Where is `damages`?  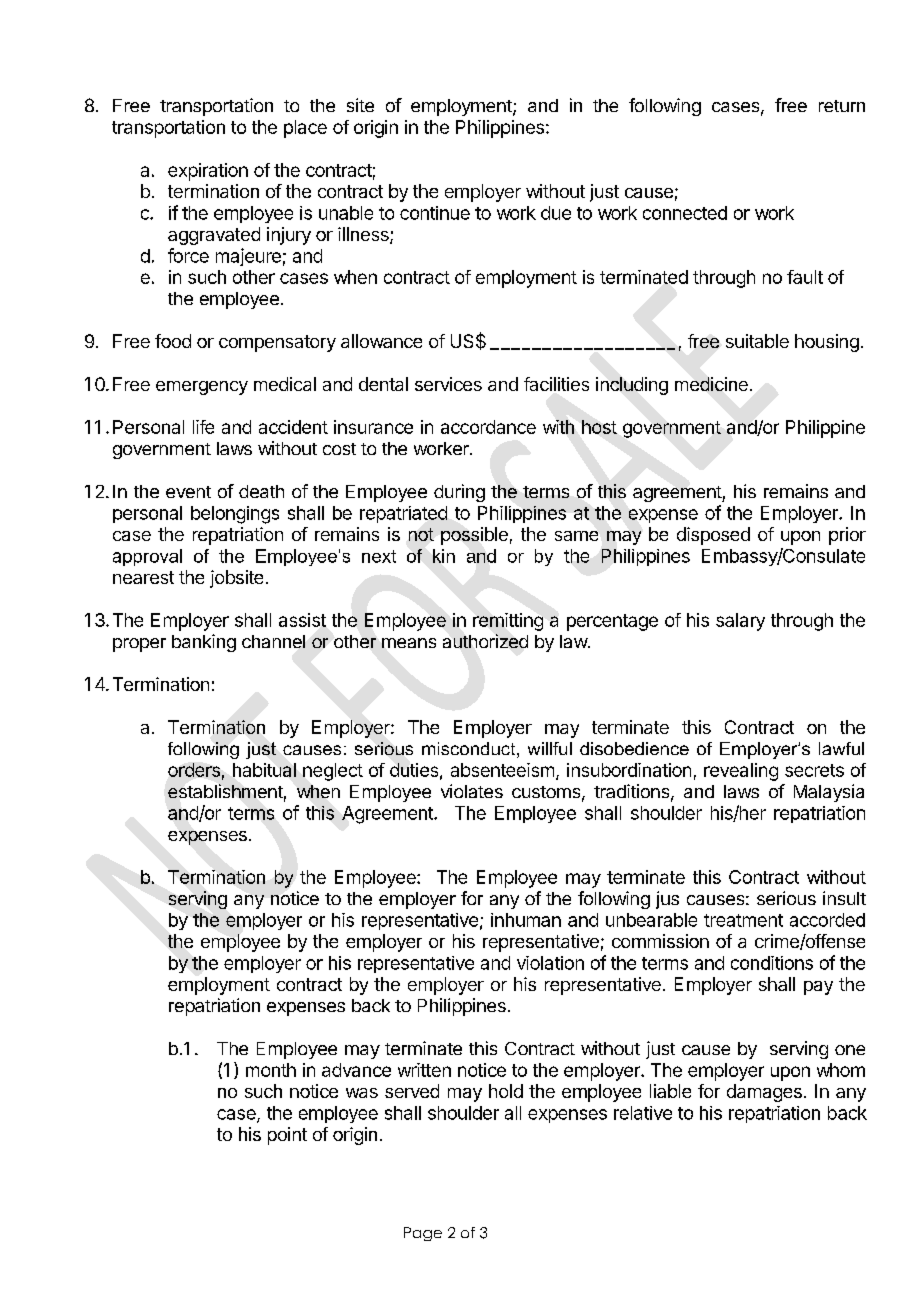
damages is located at coordinates (764, 1093).
